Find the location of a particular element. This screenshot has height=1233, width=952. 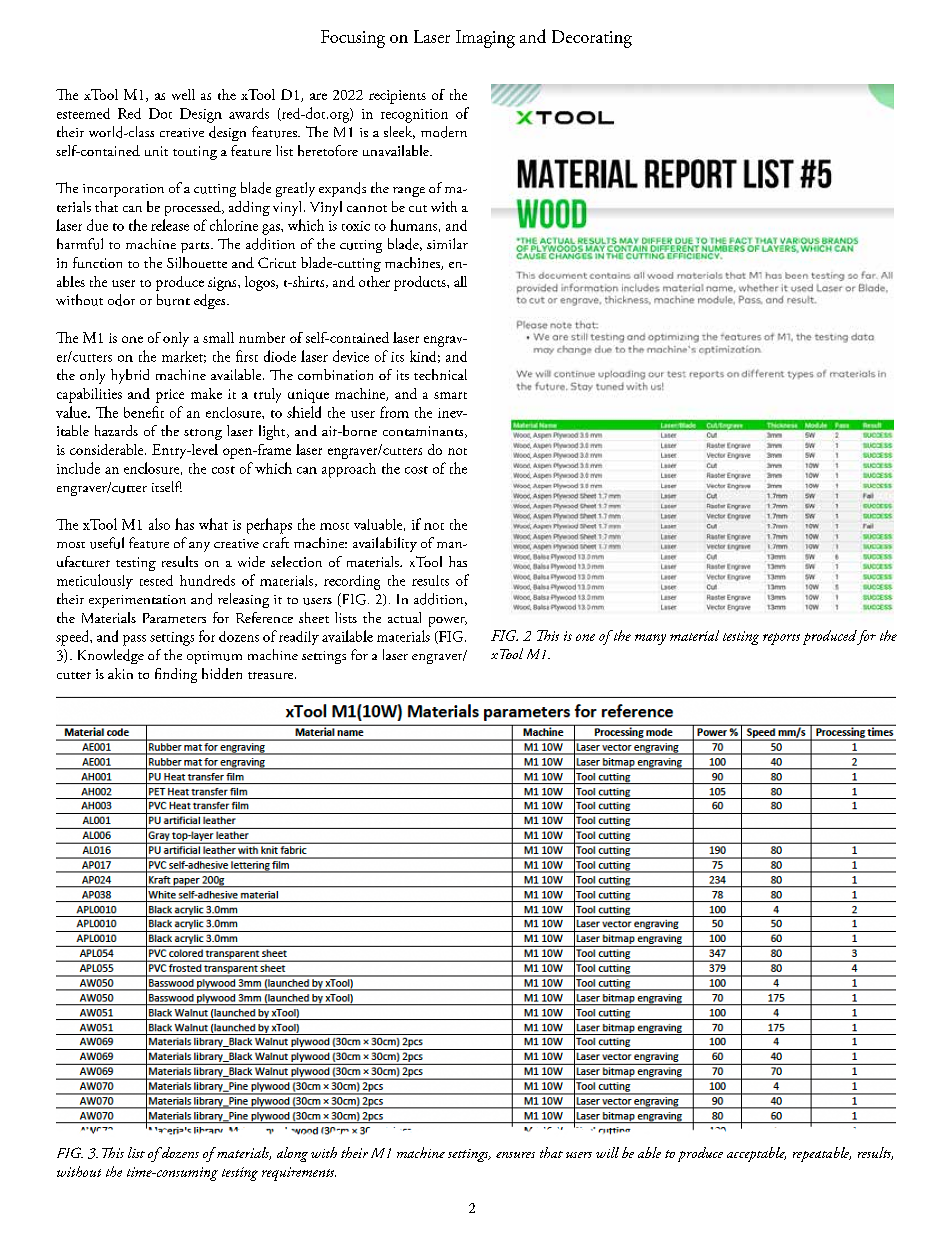

Decorating is located at coordinates (592, 39).
